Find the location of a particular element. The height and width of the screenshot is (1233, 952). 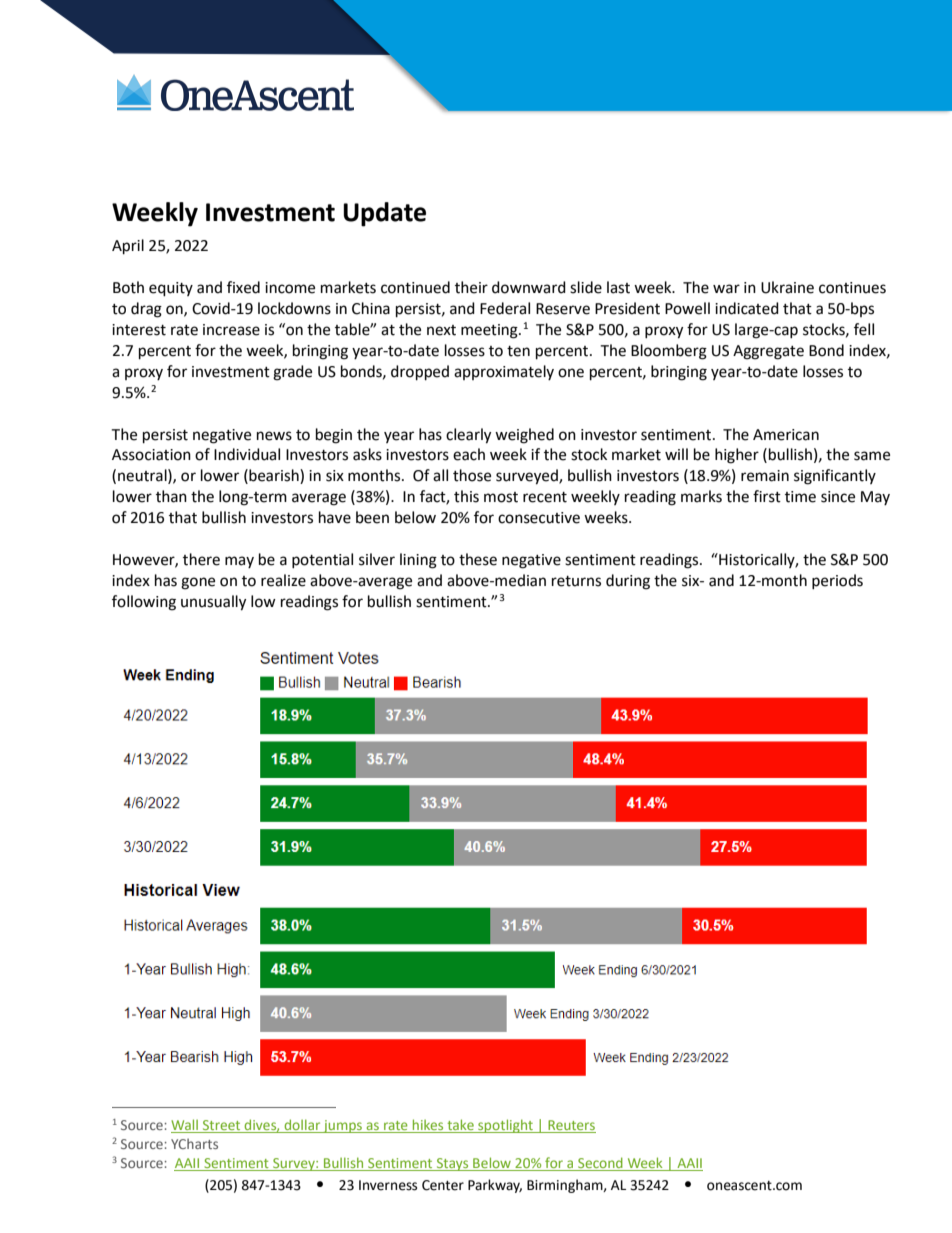

unusually is located at coordinates (213, 603).
